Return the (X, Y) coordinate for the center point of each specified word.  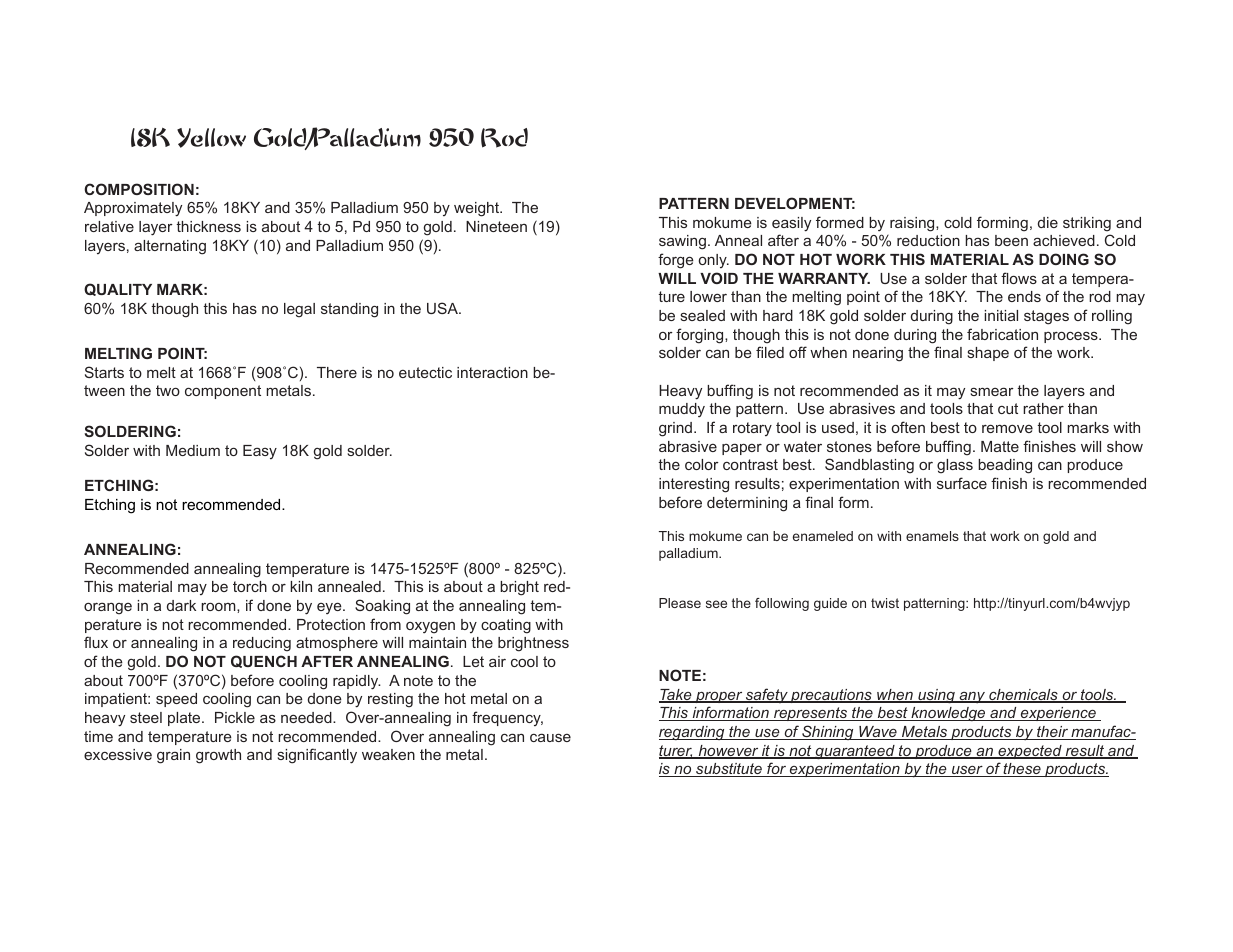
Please (680, 603)
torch (250, 586)
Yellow (211, 138)
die (1048, 222)
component (223, 392)
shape (988, 354)
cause (550, 737)
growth (218, 756)
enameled (823, 536)
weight (478, 209)
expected (1030, 752)
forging (701, 336)
